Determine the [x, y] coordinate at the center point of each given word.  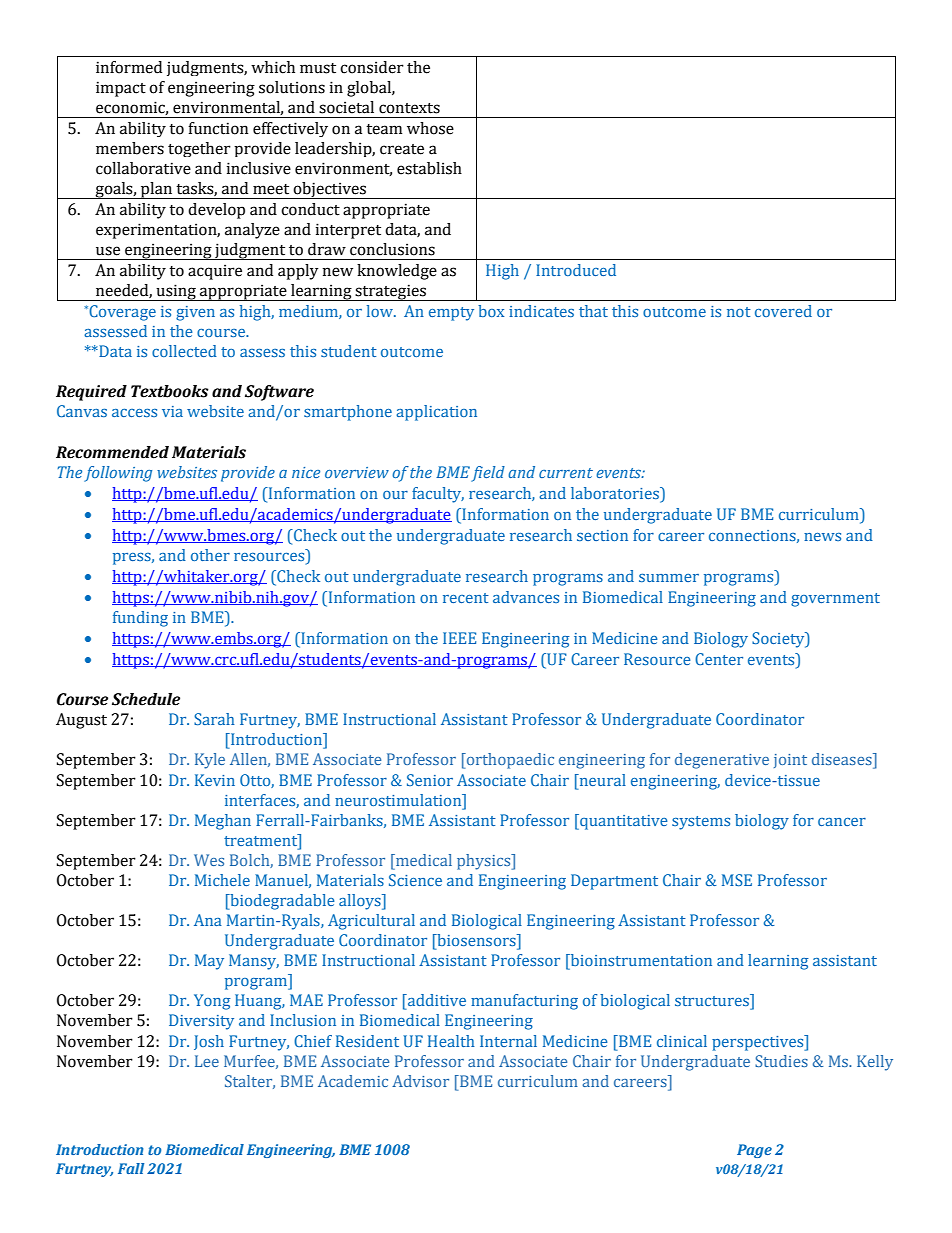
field [488, 474]
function [218, 128]
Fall [131, 1168]
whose [430, 128]
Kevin [215, 780]
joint [790, 761]
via [172, 411]
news [822, 537]
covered [783, 311]
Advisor [420, 1081]
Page [754, 1151]
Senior [430, 780]
